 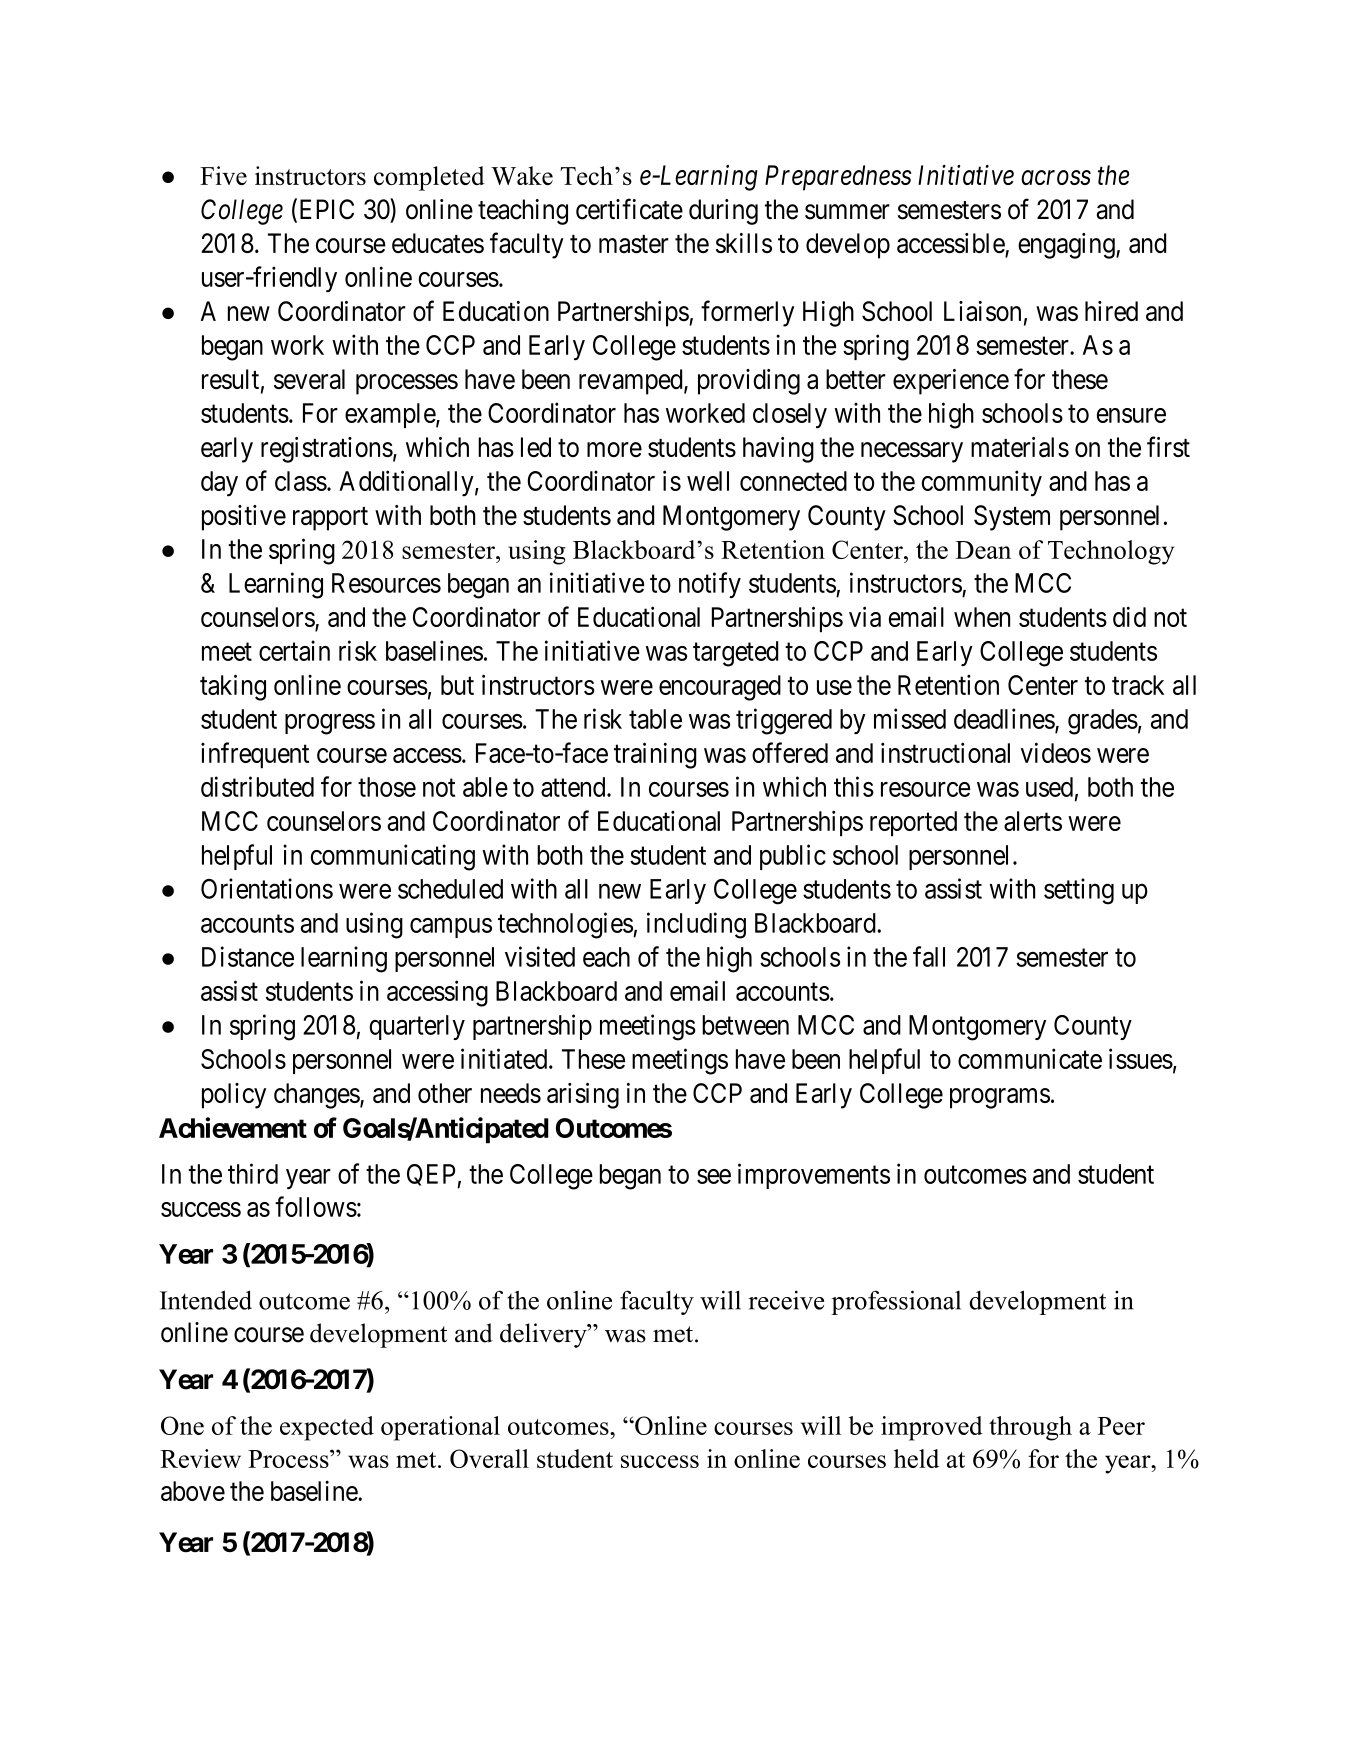 I want to click on Five, so click(x=223, y=175).
